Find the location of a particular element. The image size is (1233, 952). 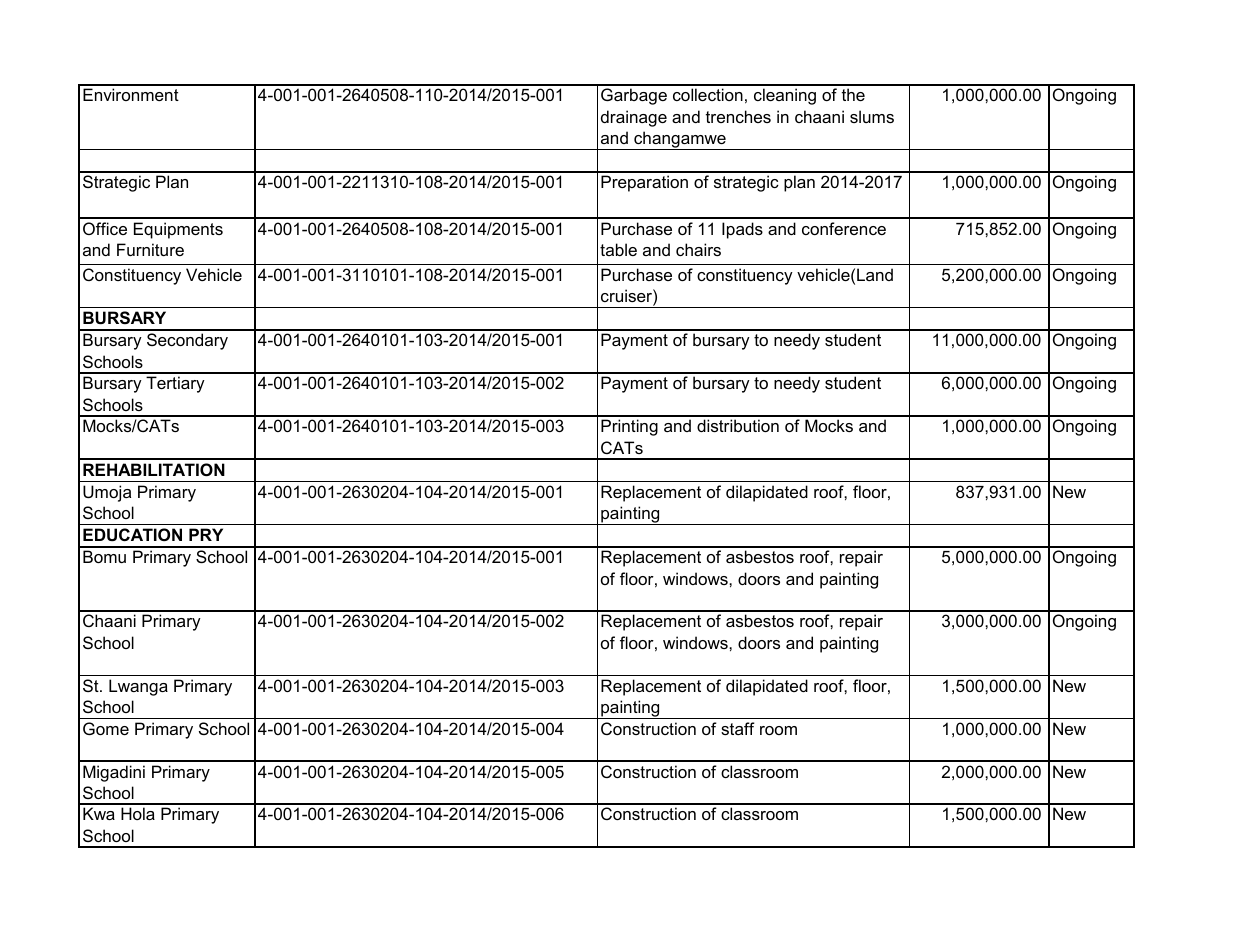

Secondary is located at coordinates (187, 341).
